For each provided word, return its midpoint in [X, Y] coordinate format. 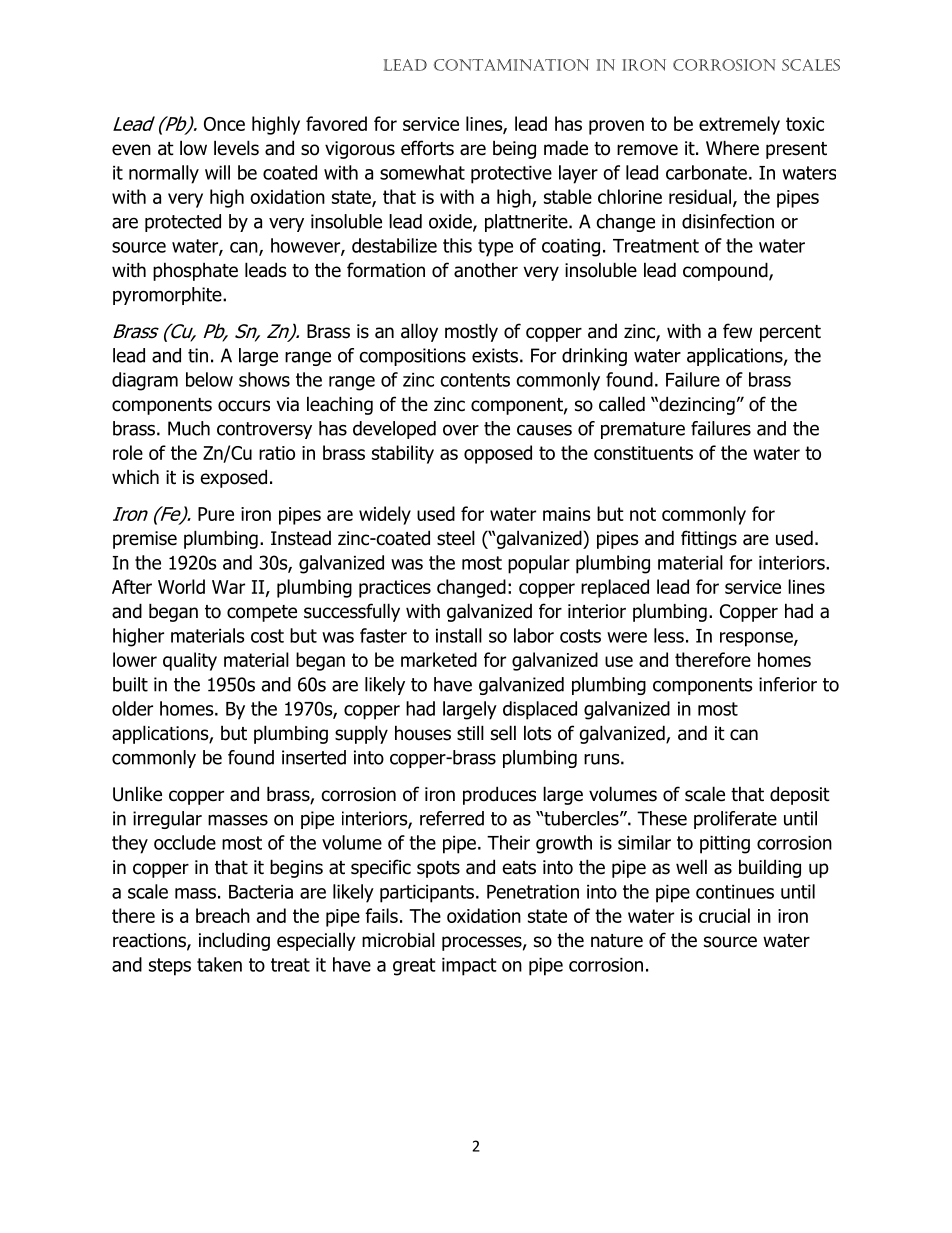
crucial [724, 915]
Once [224, 124]
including [234, 941]
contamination [511, 65]
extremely [739, 125]
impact [469, 967]
